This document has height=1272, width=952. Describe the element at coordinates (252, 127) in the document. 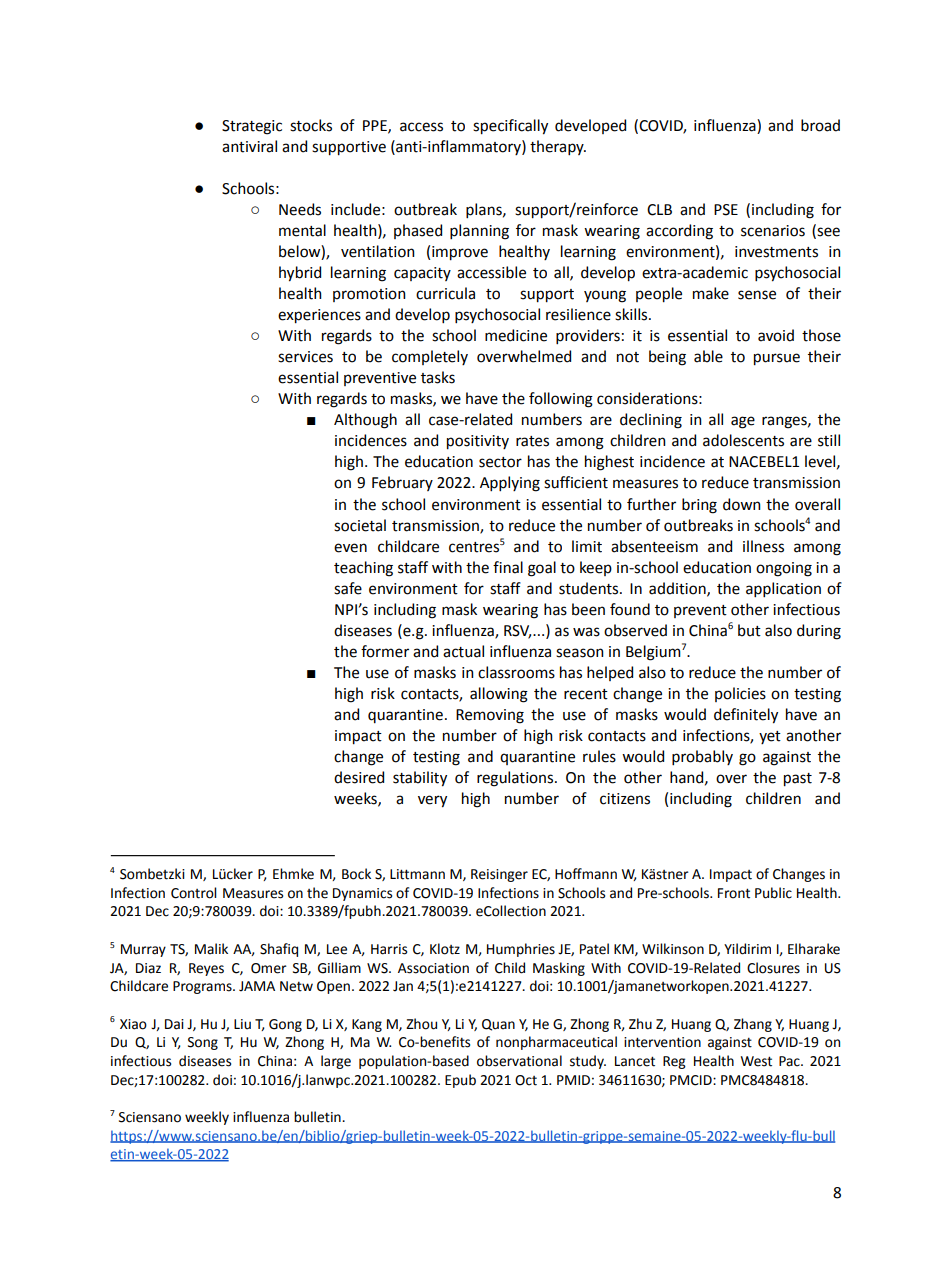

I see `Strategic` at that location.
